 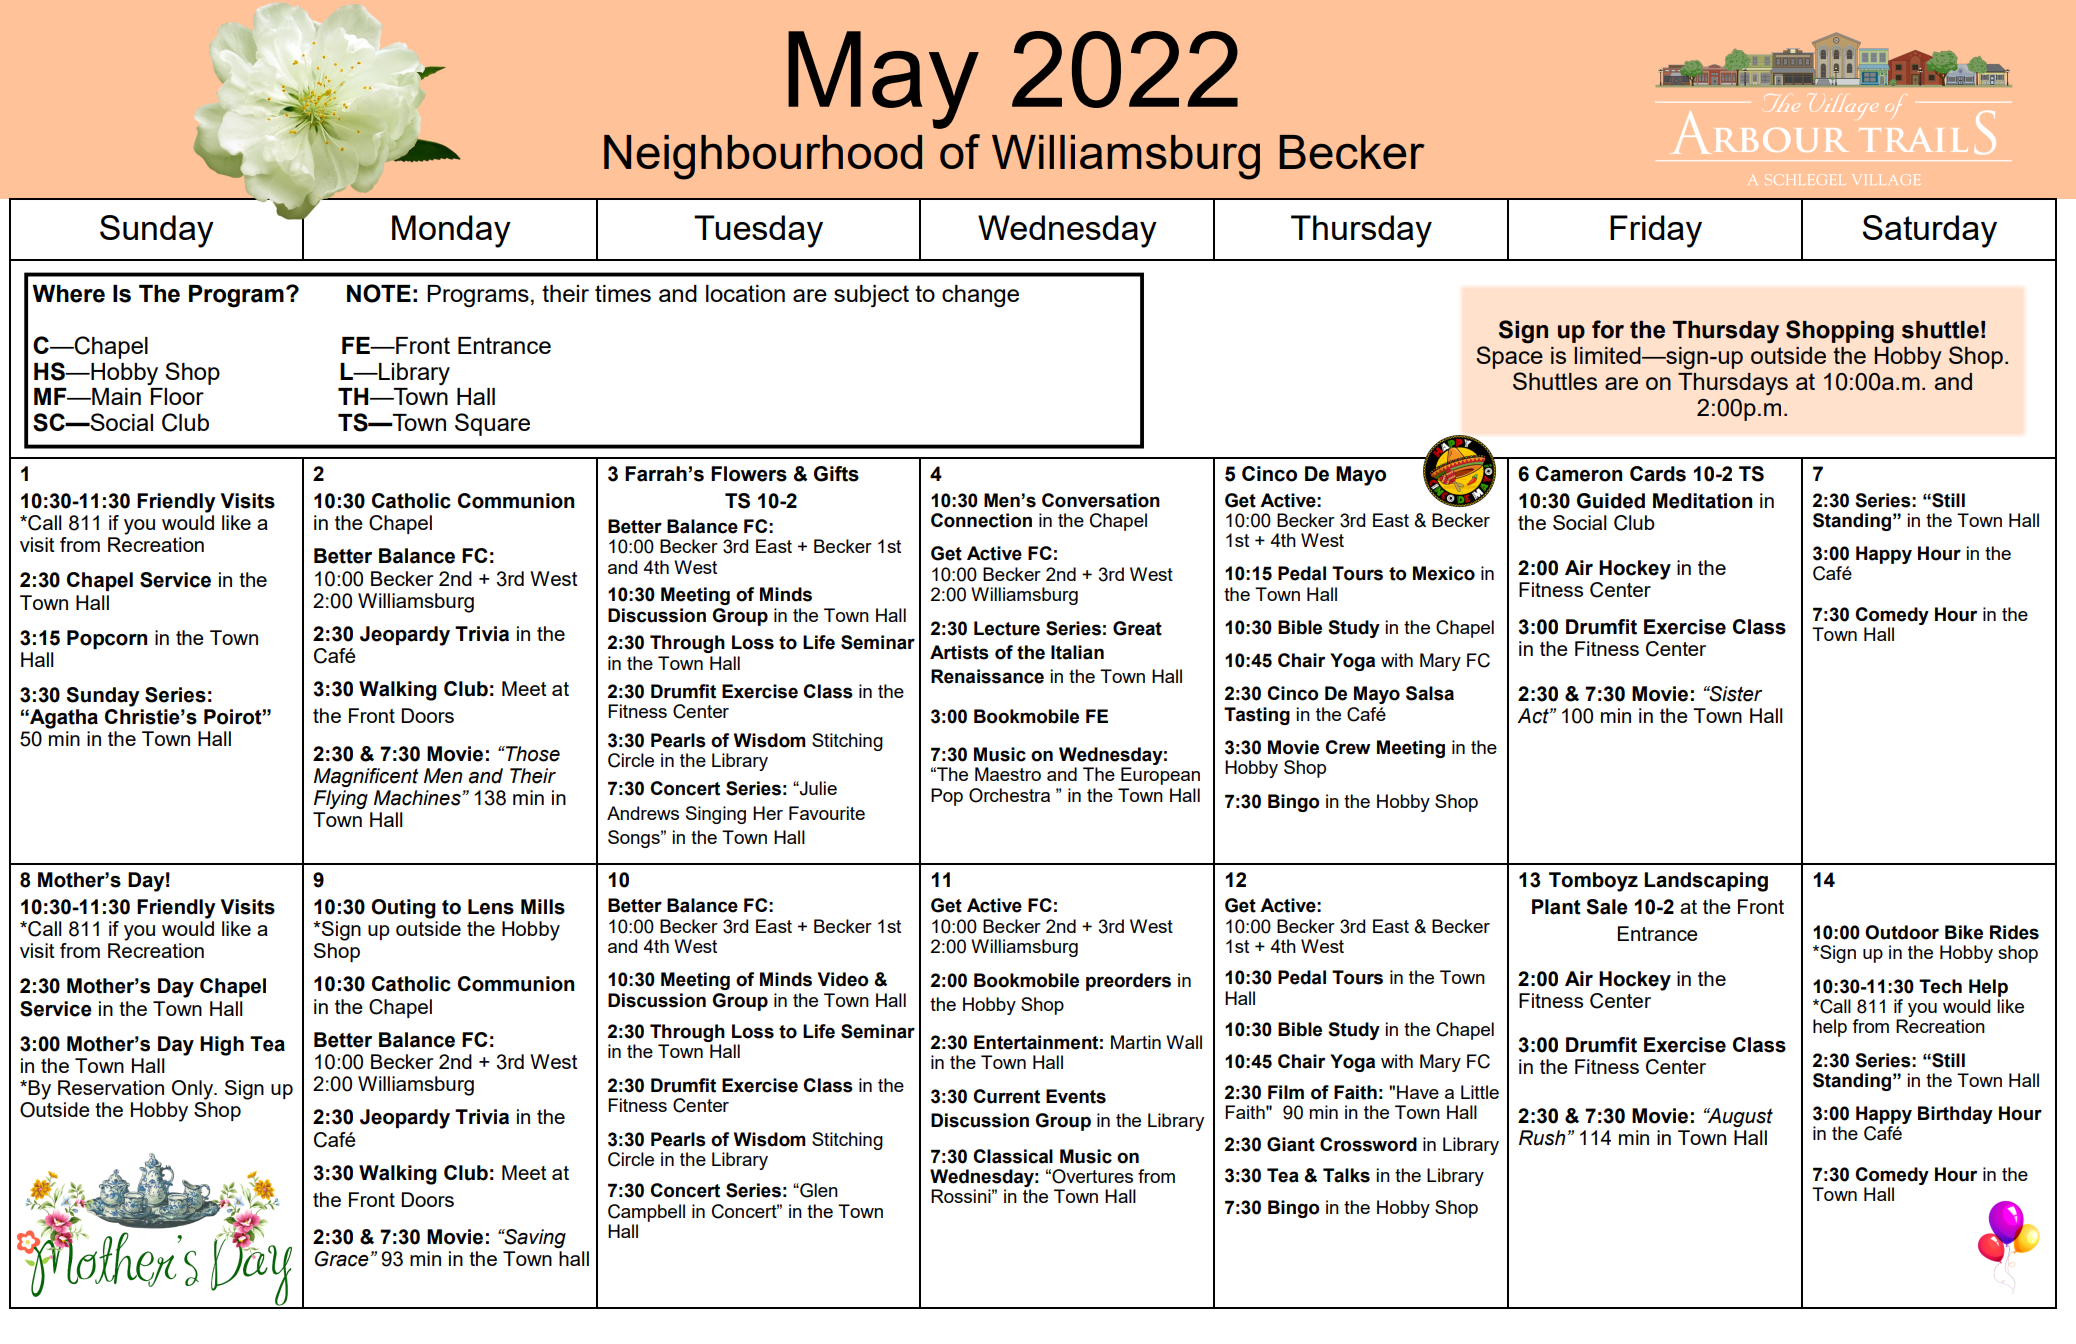 I want to click on Salsa, so click(x=1430, y=693).
